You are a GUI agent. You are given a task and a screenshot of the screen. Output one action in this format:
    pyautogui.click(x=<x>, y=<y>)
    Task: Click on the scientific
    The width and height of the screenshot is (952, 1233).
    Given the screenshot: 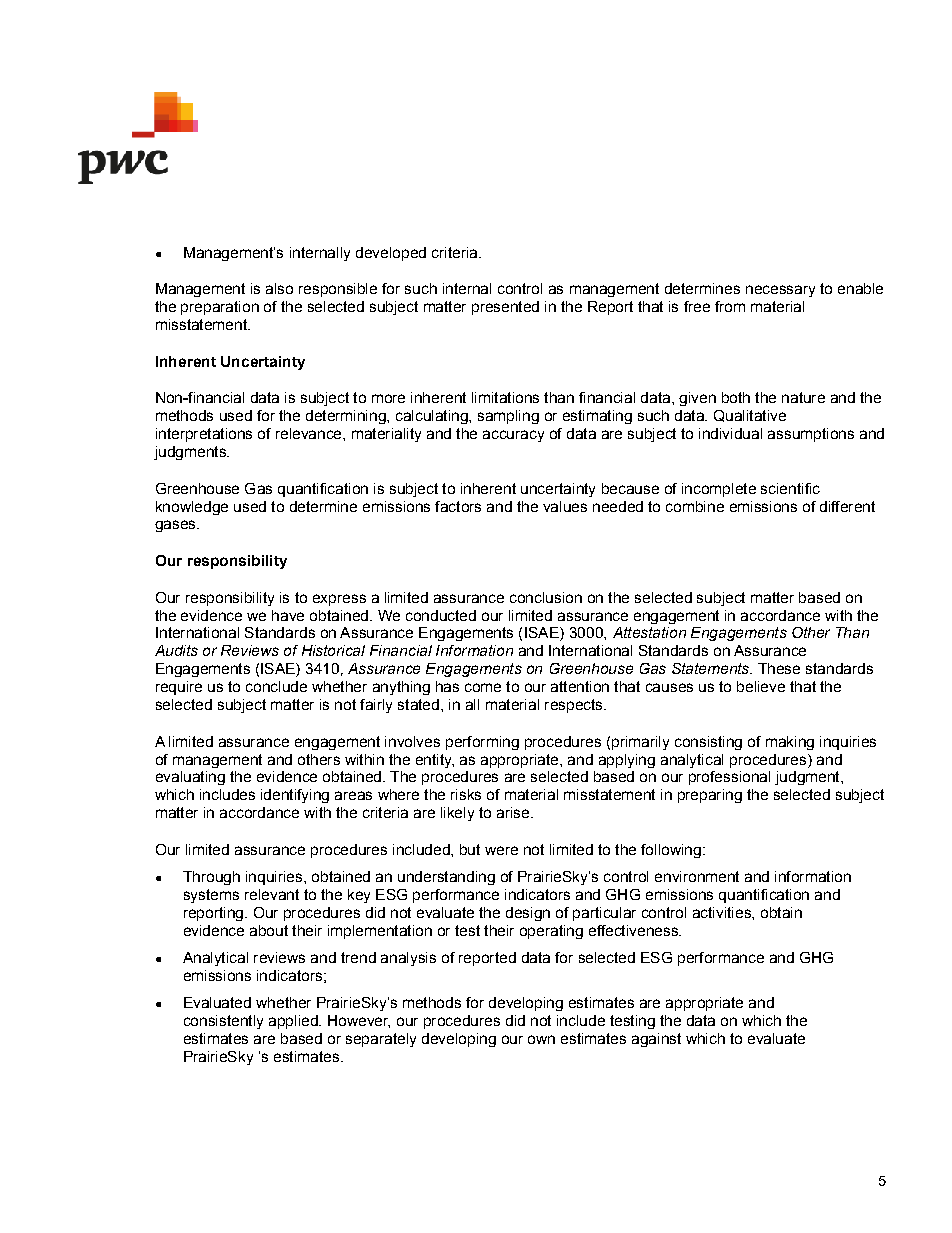 What is the action you would take?
    pyautogui.click(x=790, y=488)
